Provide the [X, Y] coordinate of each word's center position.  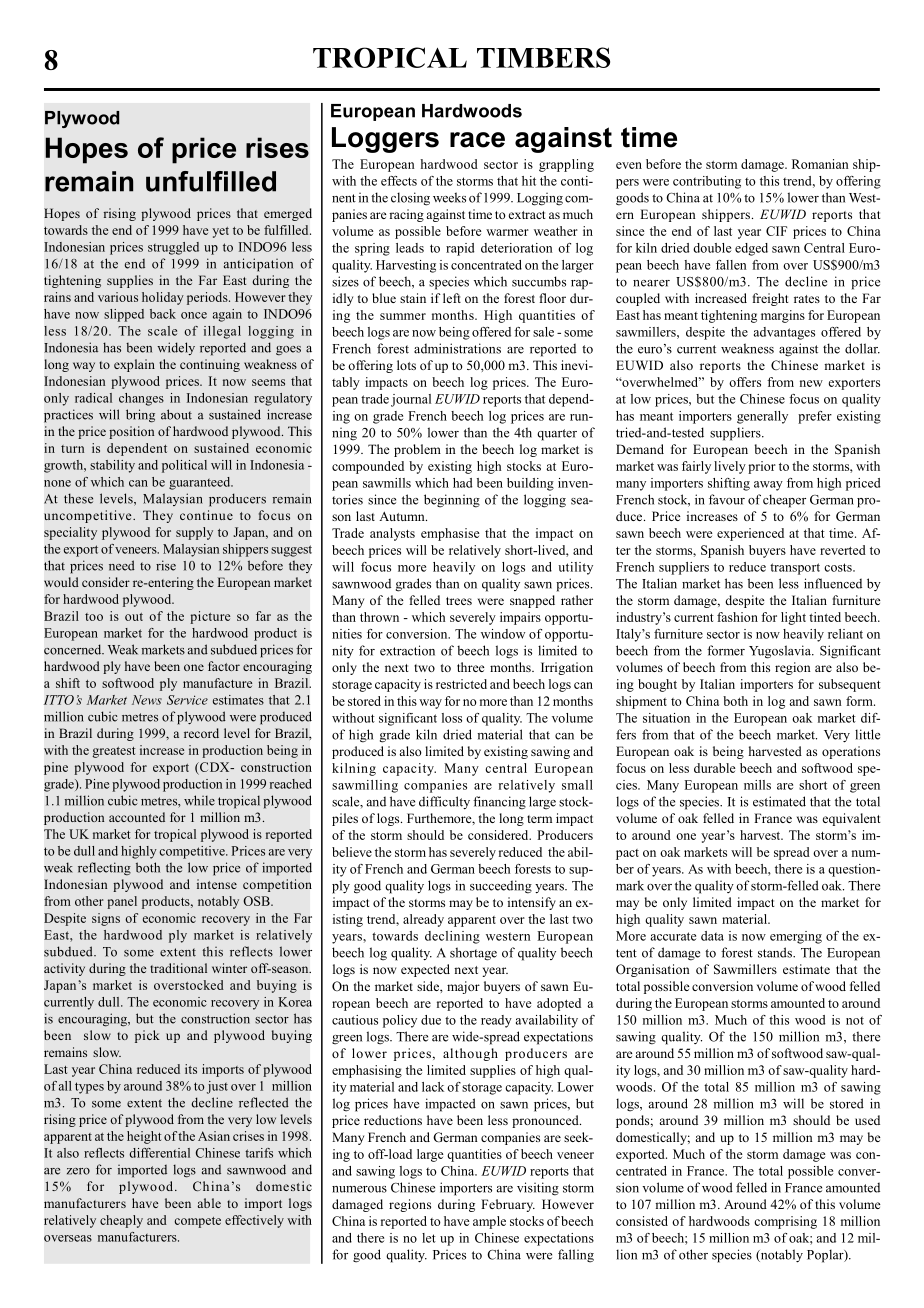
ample [489, 1222]
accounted [137, 817]
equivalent [852, 819]
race [477, 140]
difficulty [444, 802]
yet [220, 232]
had [462, 483]
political [184, 466]
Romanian [820, 164]
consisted [642, 1221]
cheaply [121, 1221]
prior [762, 467]
